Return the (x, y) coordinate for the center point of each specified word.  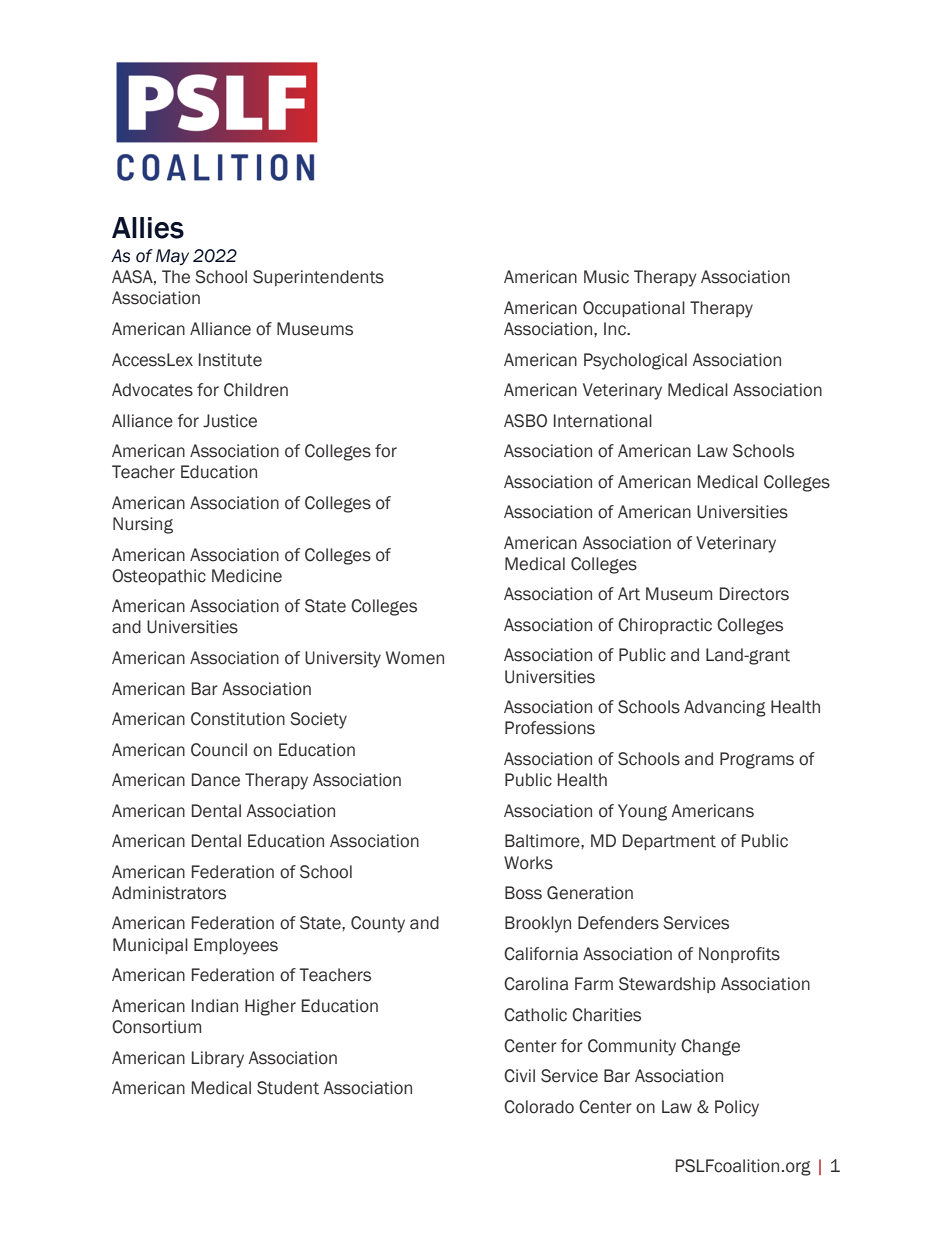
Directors (754, 594)
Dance (216, 780)
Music (606, 277)
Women (415, 658)
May (172, 257)
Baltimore (543, 841)
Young (642, 812)
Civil (519, 1076)
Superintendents (318, 278)
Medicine (247, 576)
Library (218, 1059)
